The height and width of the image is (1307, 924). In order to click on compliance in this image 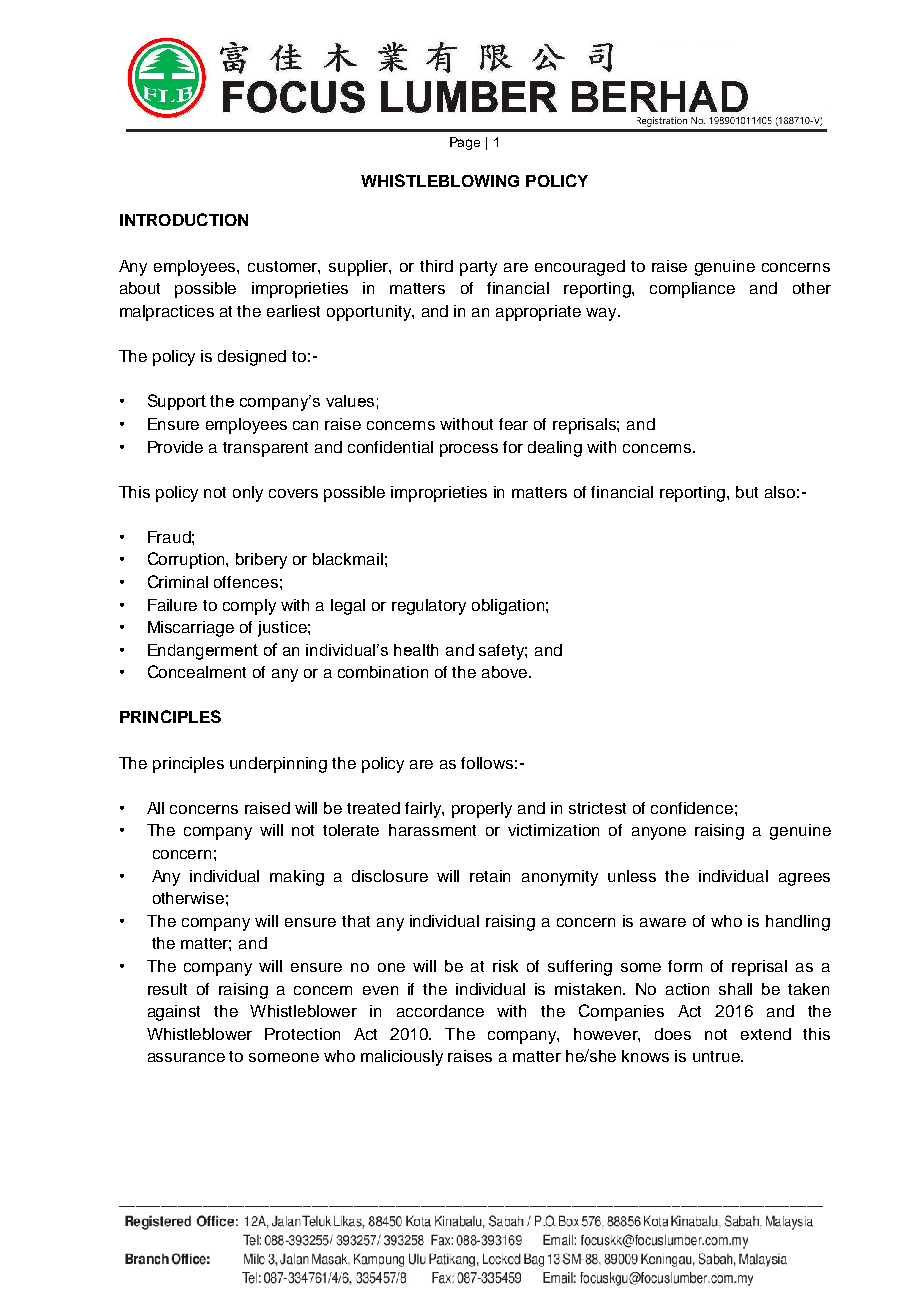, I will do `click(692, 290)`.
